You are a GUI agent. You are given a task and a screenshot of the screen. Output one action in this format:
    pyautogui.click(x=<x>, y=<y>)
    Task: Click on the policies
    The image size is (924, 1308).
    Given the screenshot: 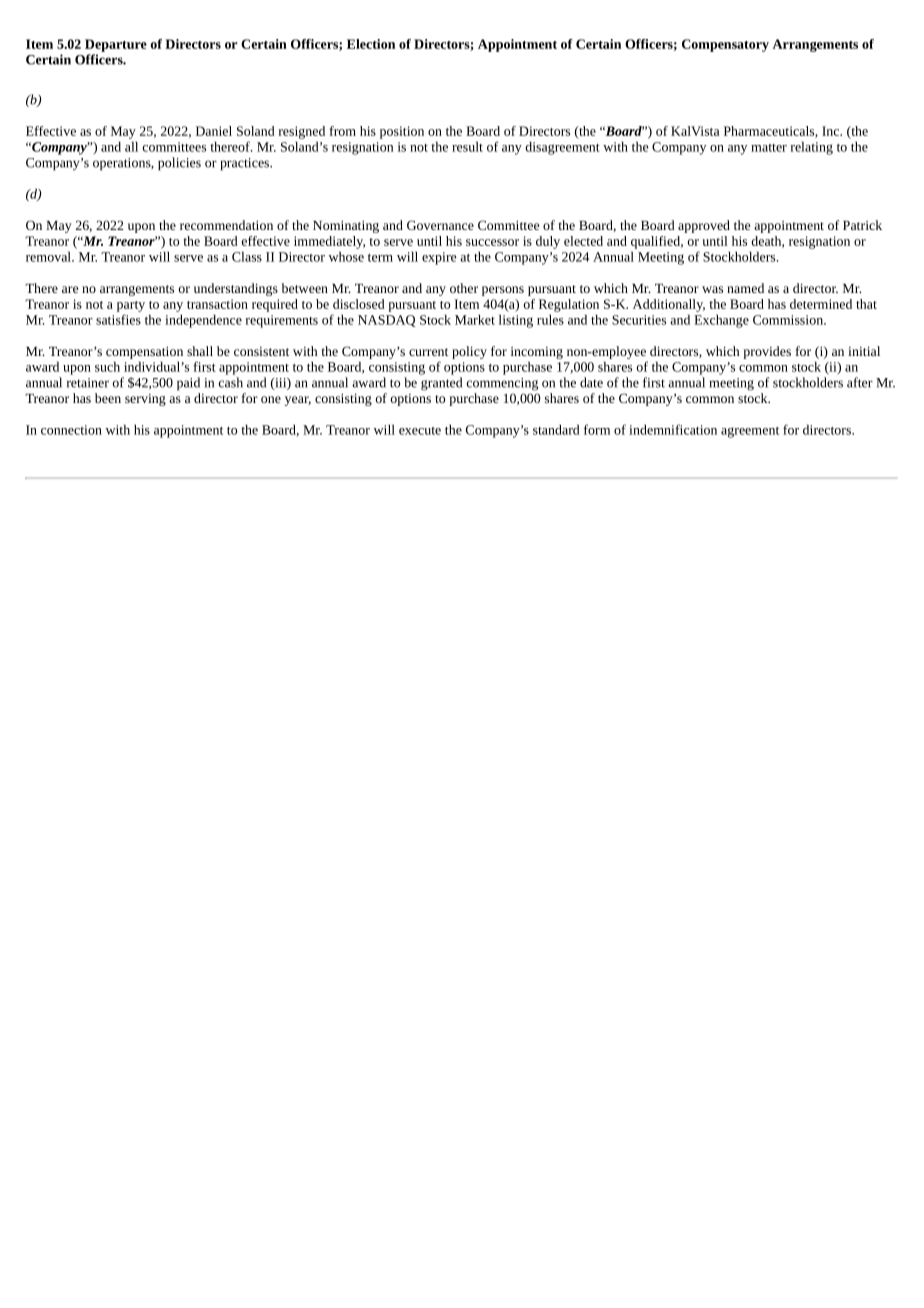 What is the action you would take?
    pyautogui.click(x=179, y=164)
